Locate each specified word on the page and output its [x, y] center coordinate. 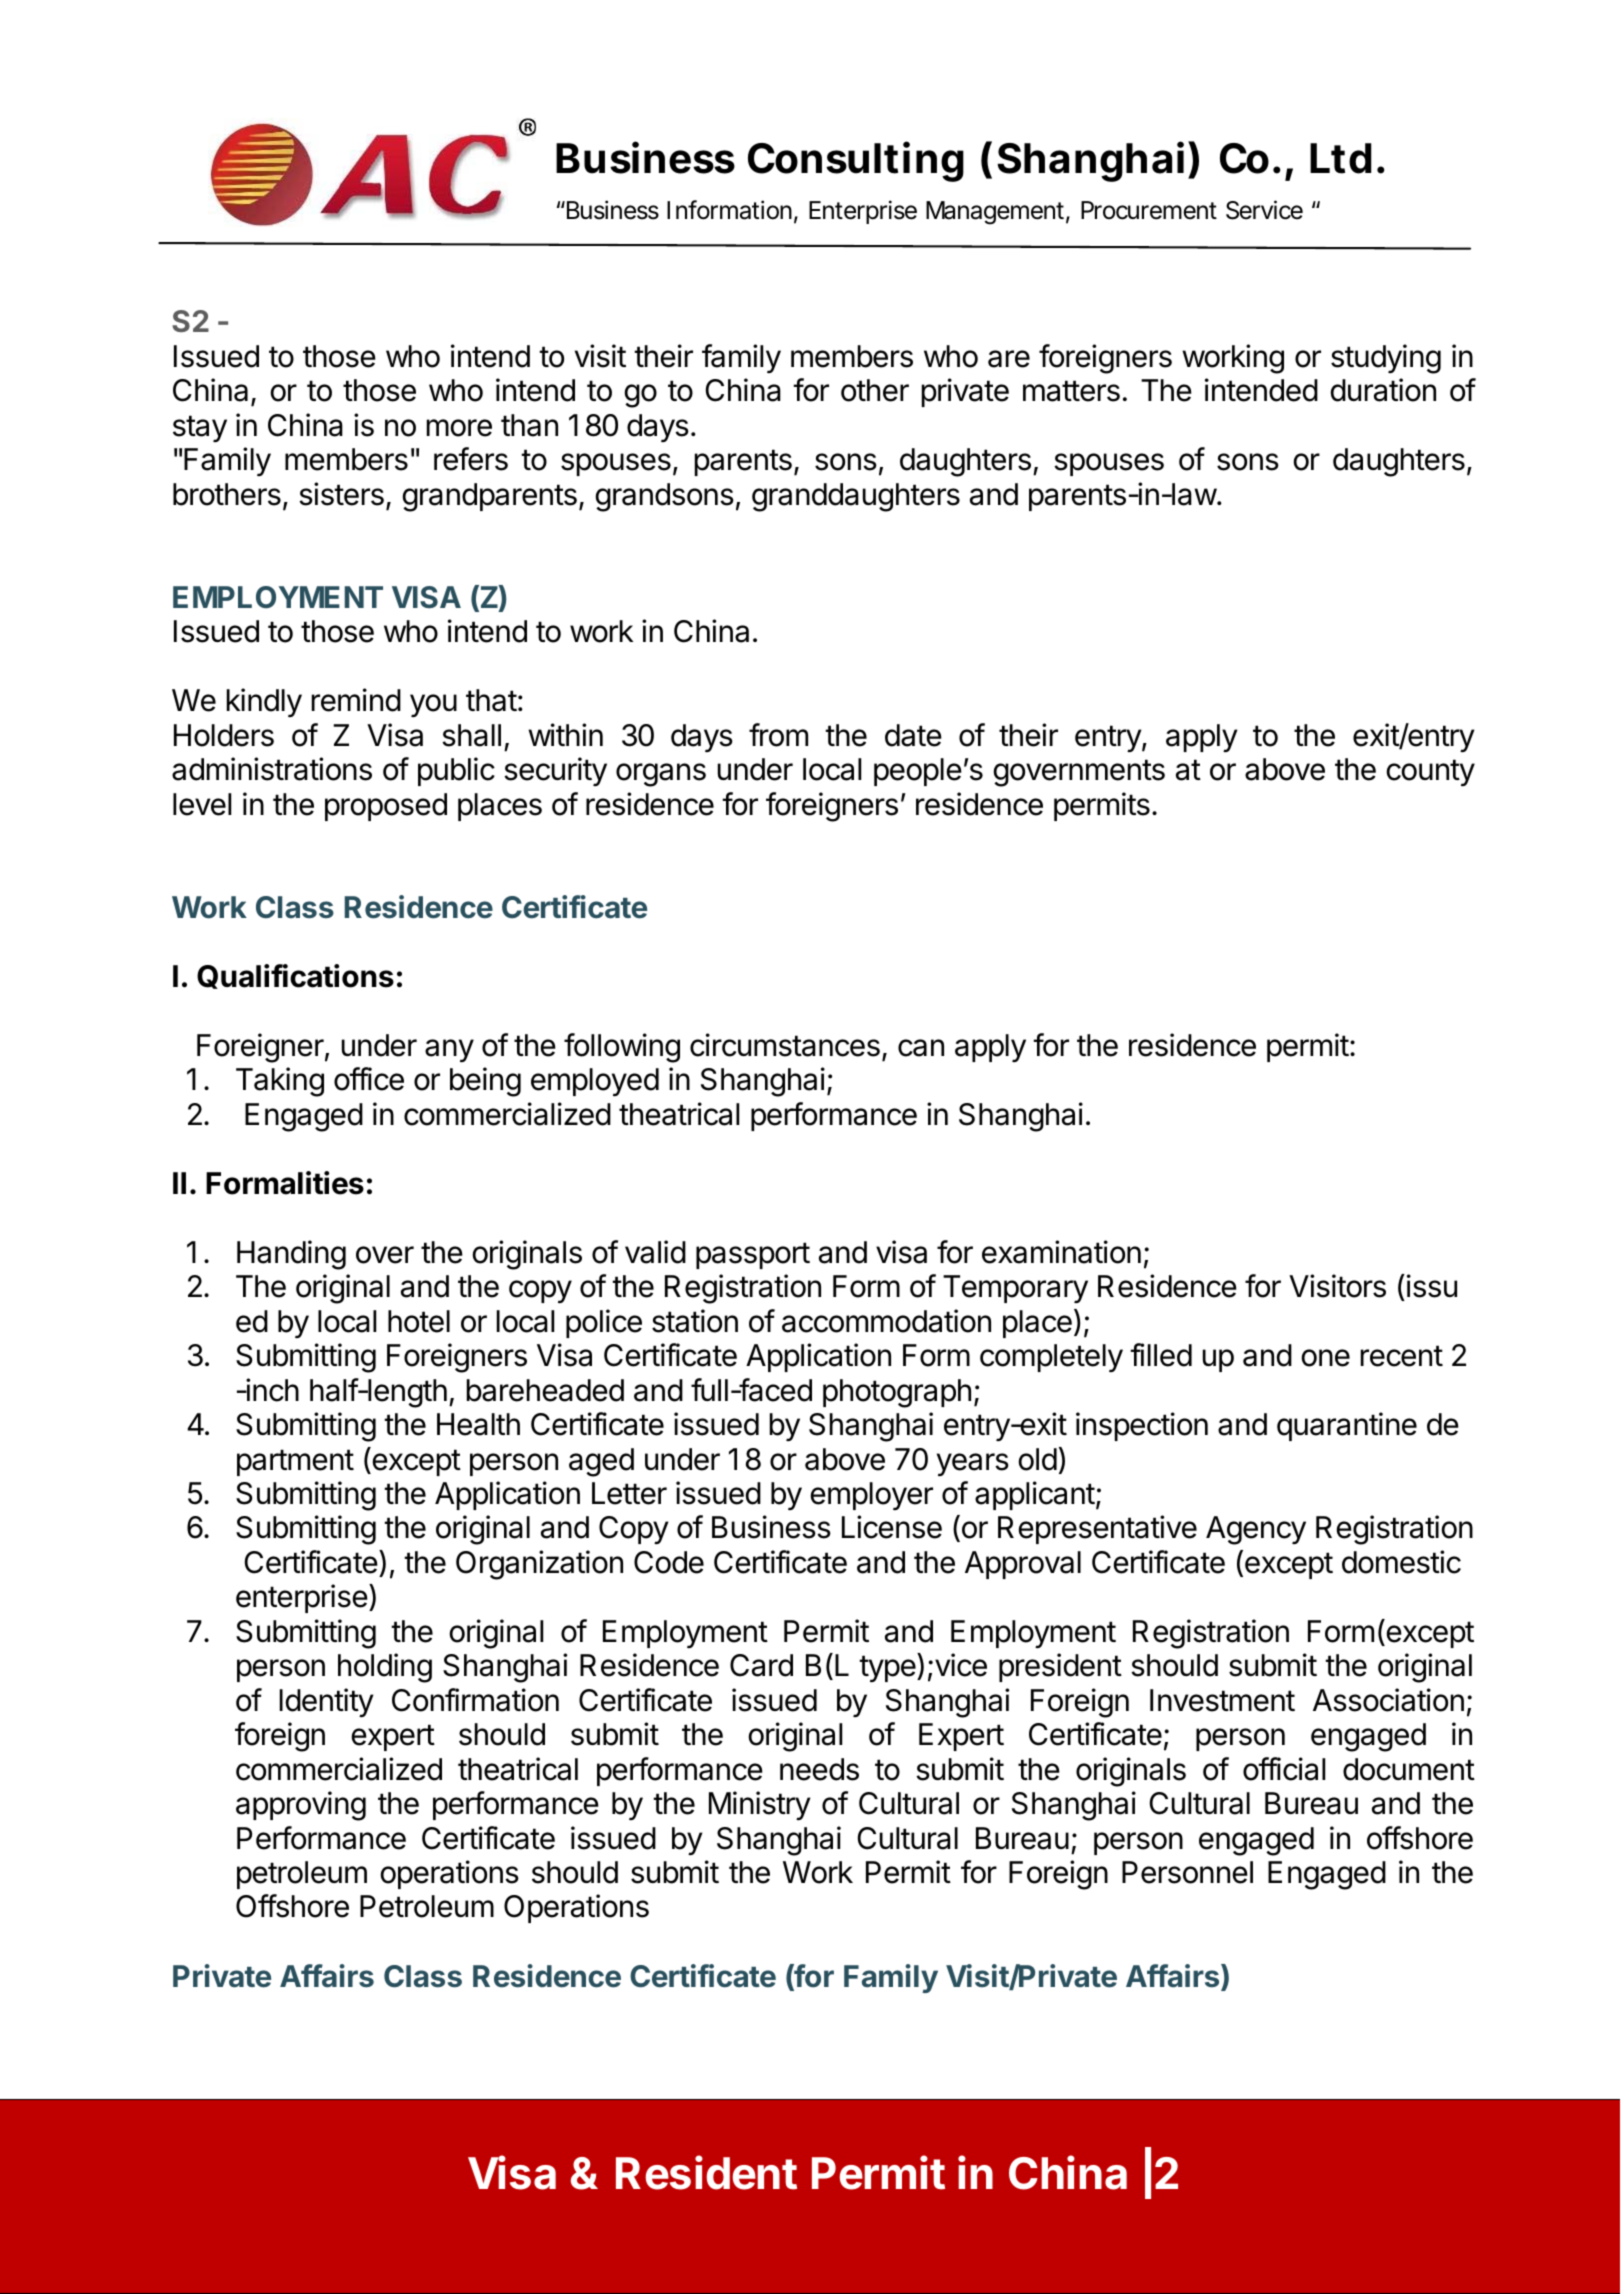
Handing [291, 1255]
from [778, 735]
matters [1071, 391]
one [1326, 1358]
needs [819, 1769]
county [1431, 773]
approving [301, 1806]
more [459, 428]
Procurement [1149, 210]
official [1284, 1769]
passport [753, 1255]
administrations [272, 769]
